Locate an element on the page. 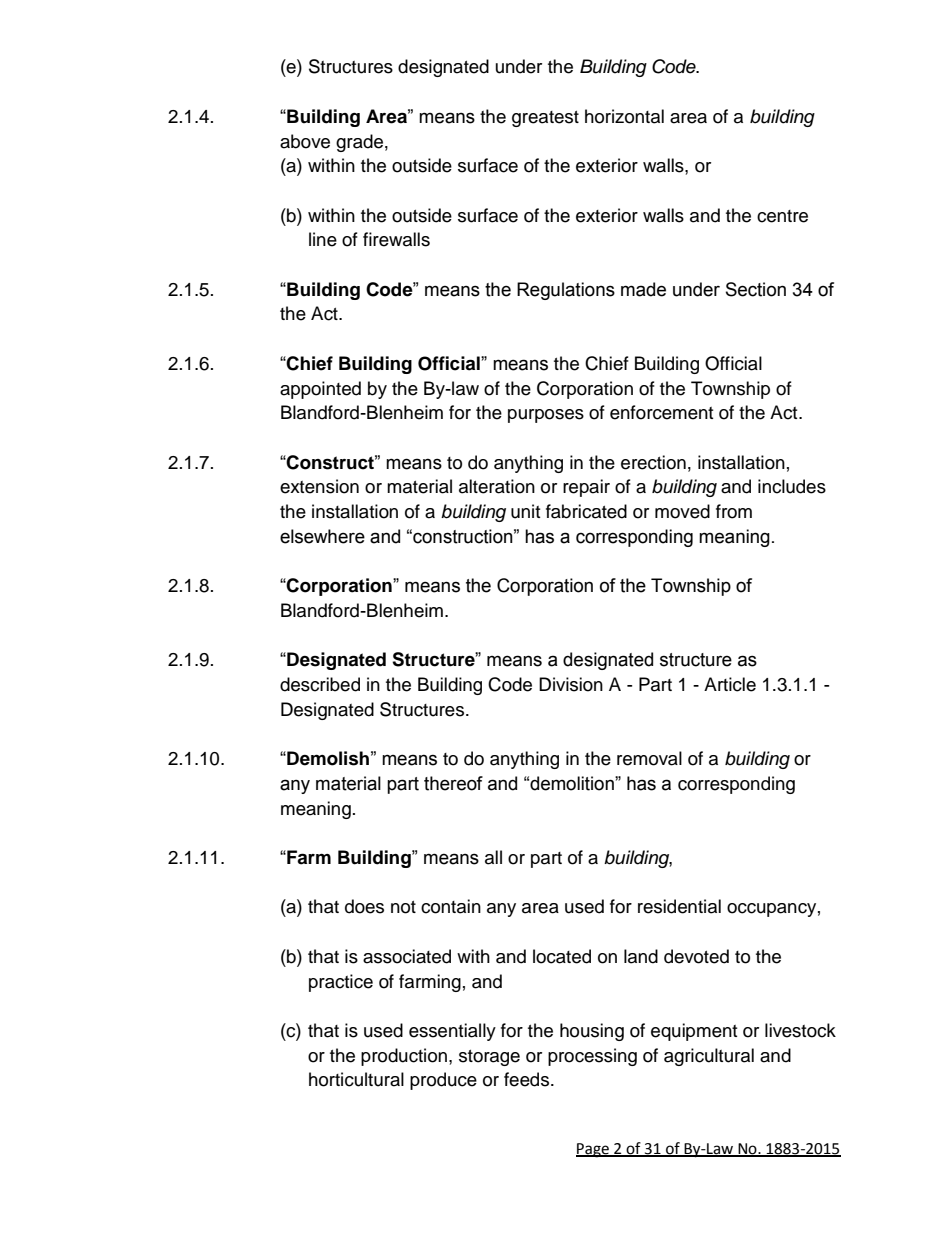 Image resolution: width=952 pixels, height=1233 pixels. centre is located at coordinates (782, 216).
